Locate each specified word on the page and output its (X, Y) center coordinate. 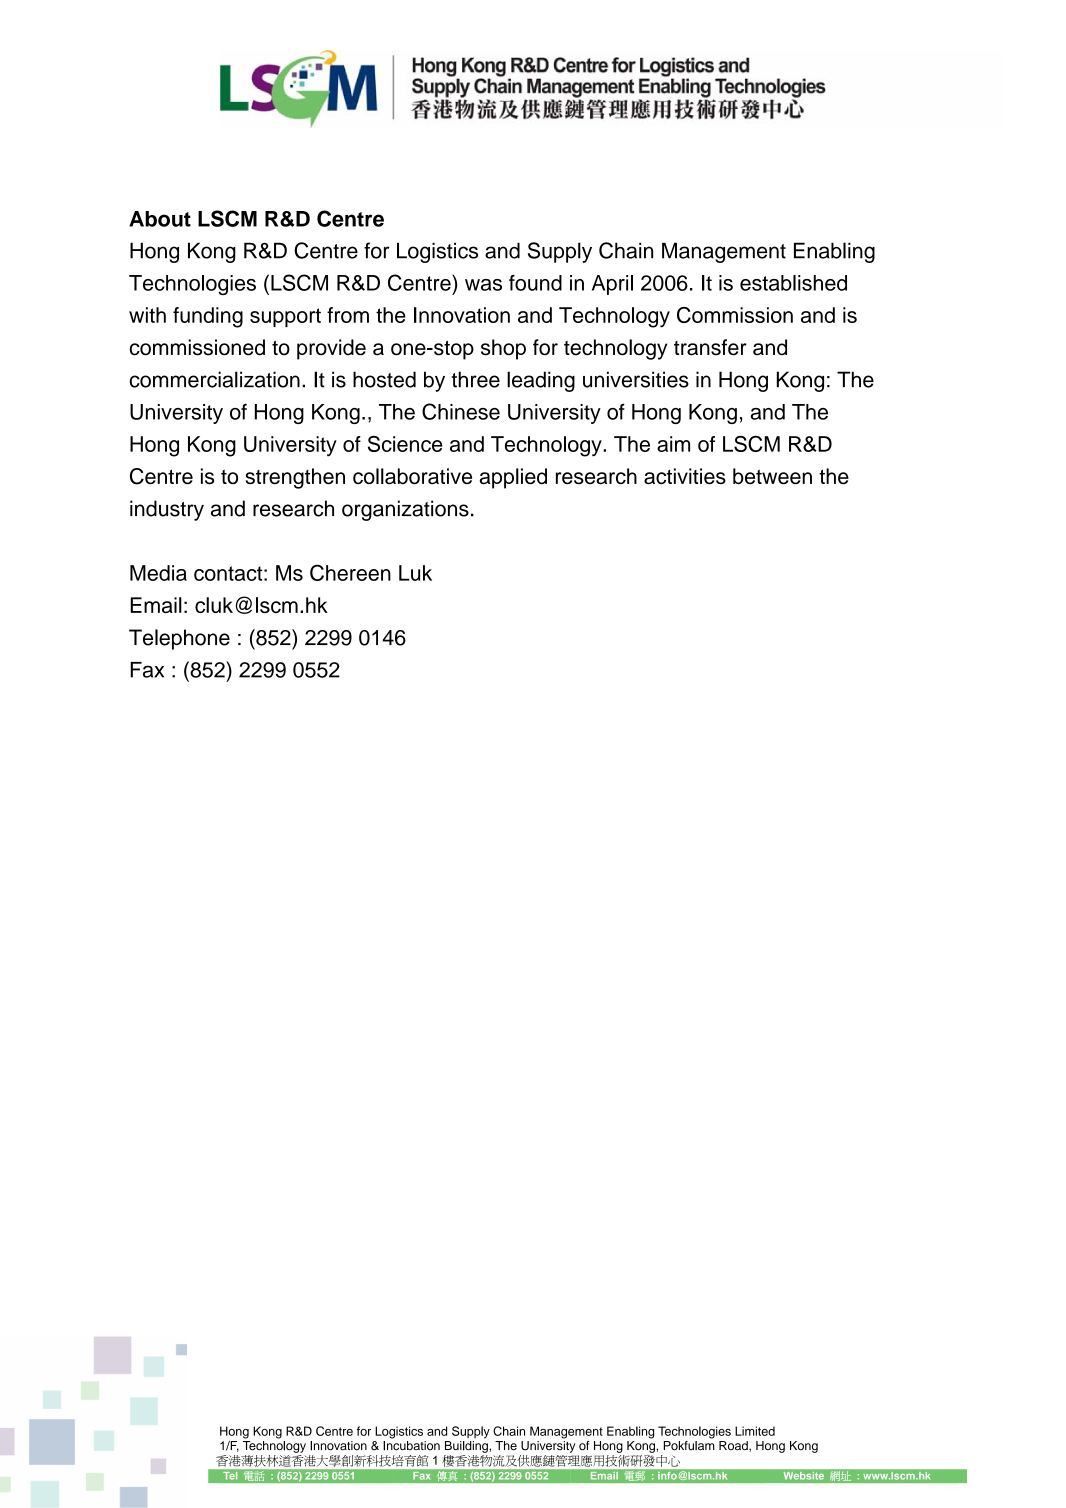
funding (208, 317)
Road (734, 1446)
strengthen (295, 478)
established (793, 283)
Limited (755, 1431)
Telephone (179, 639)
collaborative (412, 476)
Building (467, 1447)
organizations (405, 510)
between (772, 476)
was (483, 285)
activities (685, 476)
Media (158, 573)
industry (167, 510)
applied (513, 478)
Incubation (411, 1446)
